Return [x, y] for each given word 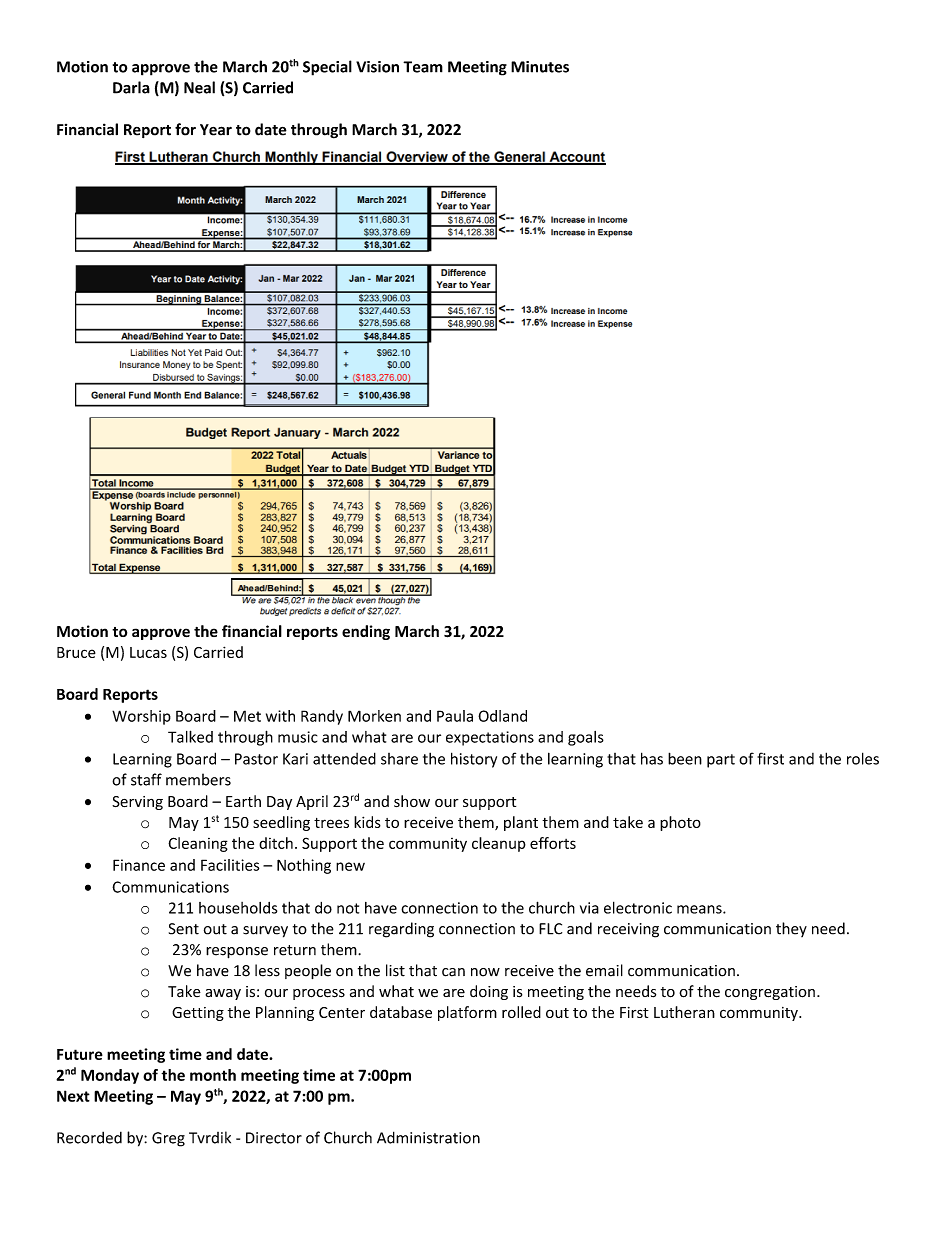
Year [216, 130]
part [721, 761]
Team [423, 67]
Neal [199, 87]
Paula [455, 716]
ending [366, 632]
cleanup [499, 844]
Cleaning [198, 844]
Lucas [148, 652]
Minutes [540, 67]
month [213, 1075]
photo [680, 823]
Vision [377, 67]
